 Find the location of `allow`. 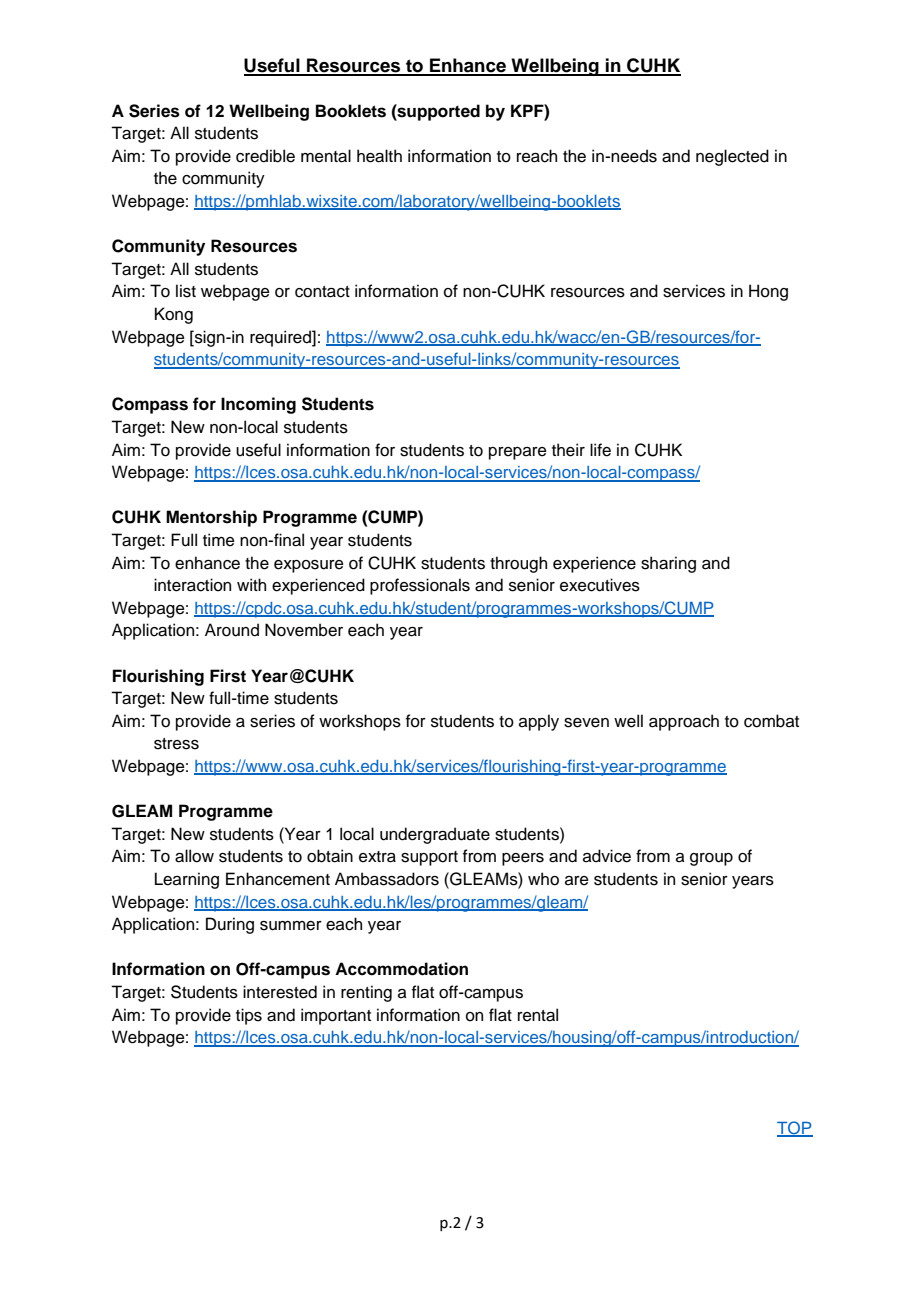

allow is located at coordinates (194, 856).
